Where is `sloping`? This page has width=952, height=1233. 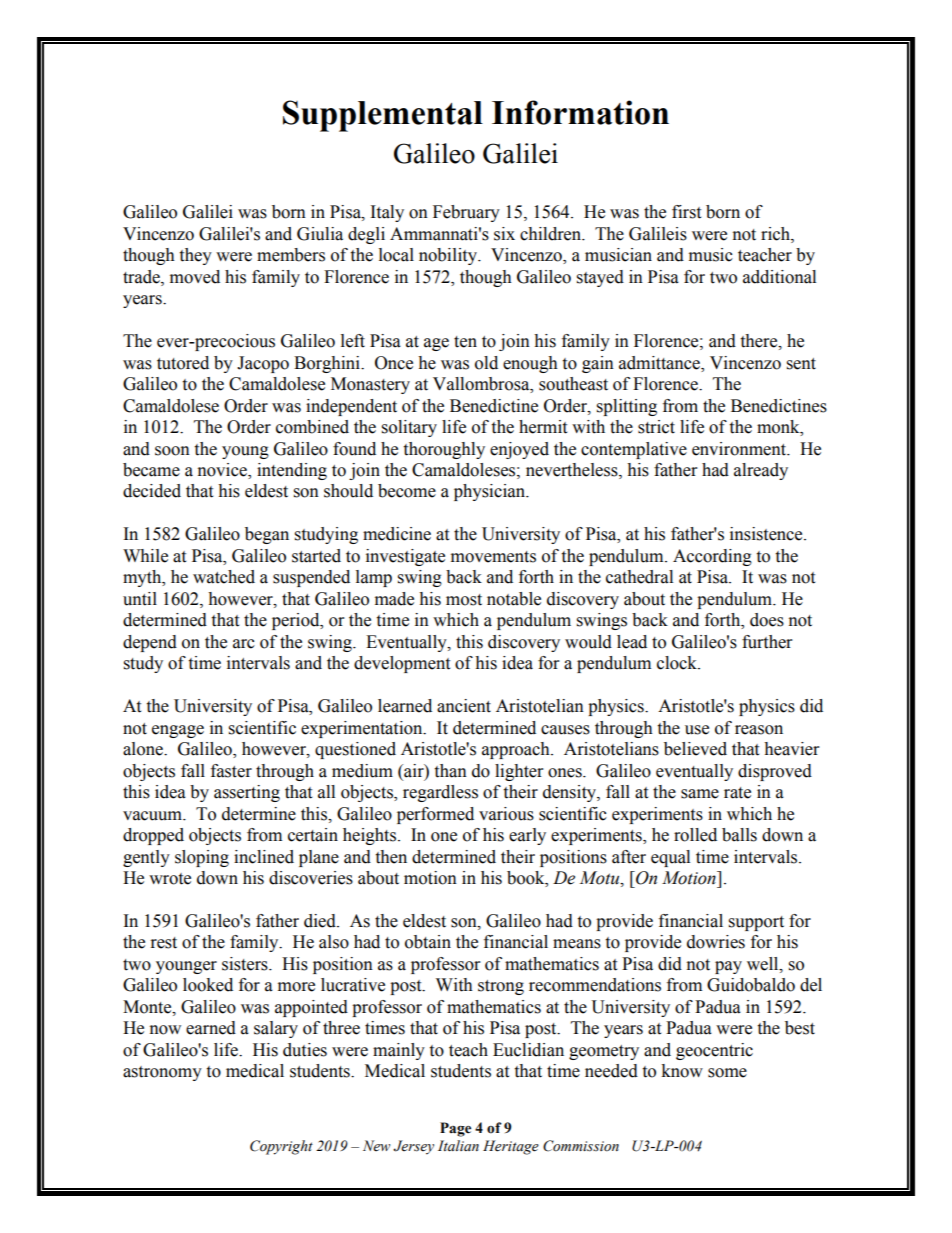 sloping is located at coordinates (202, 858).
